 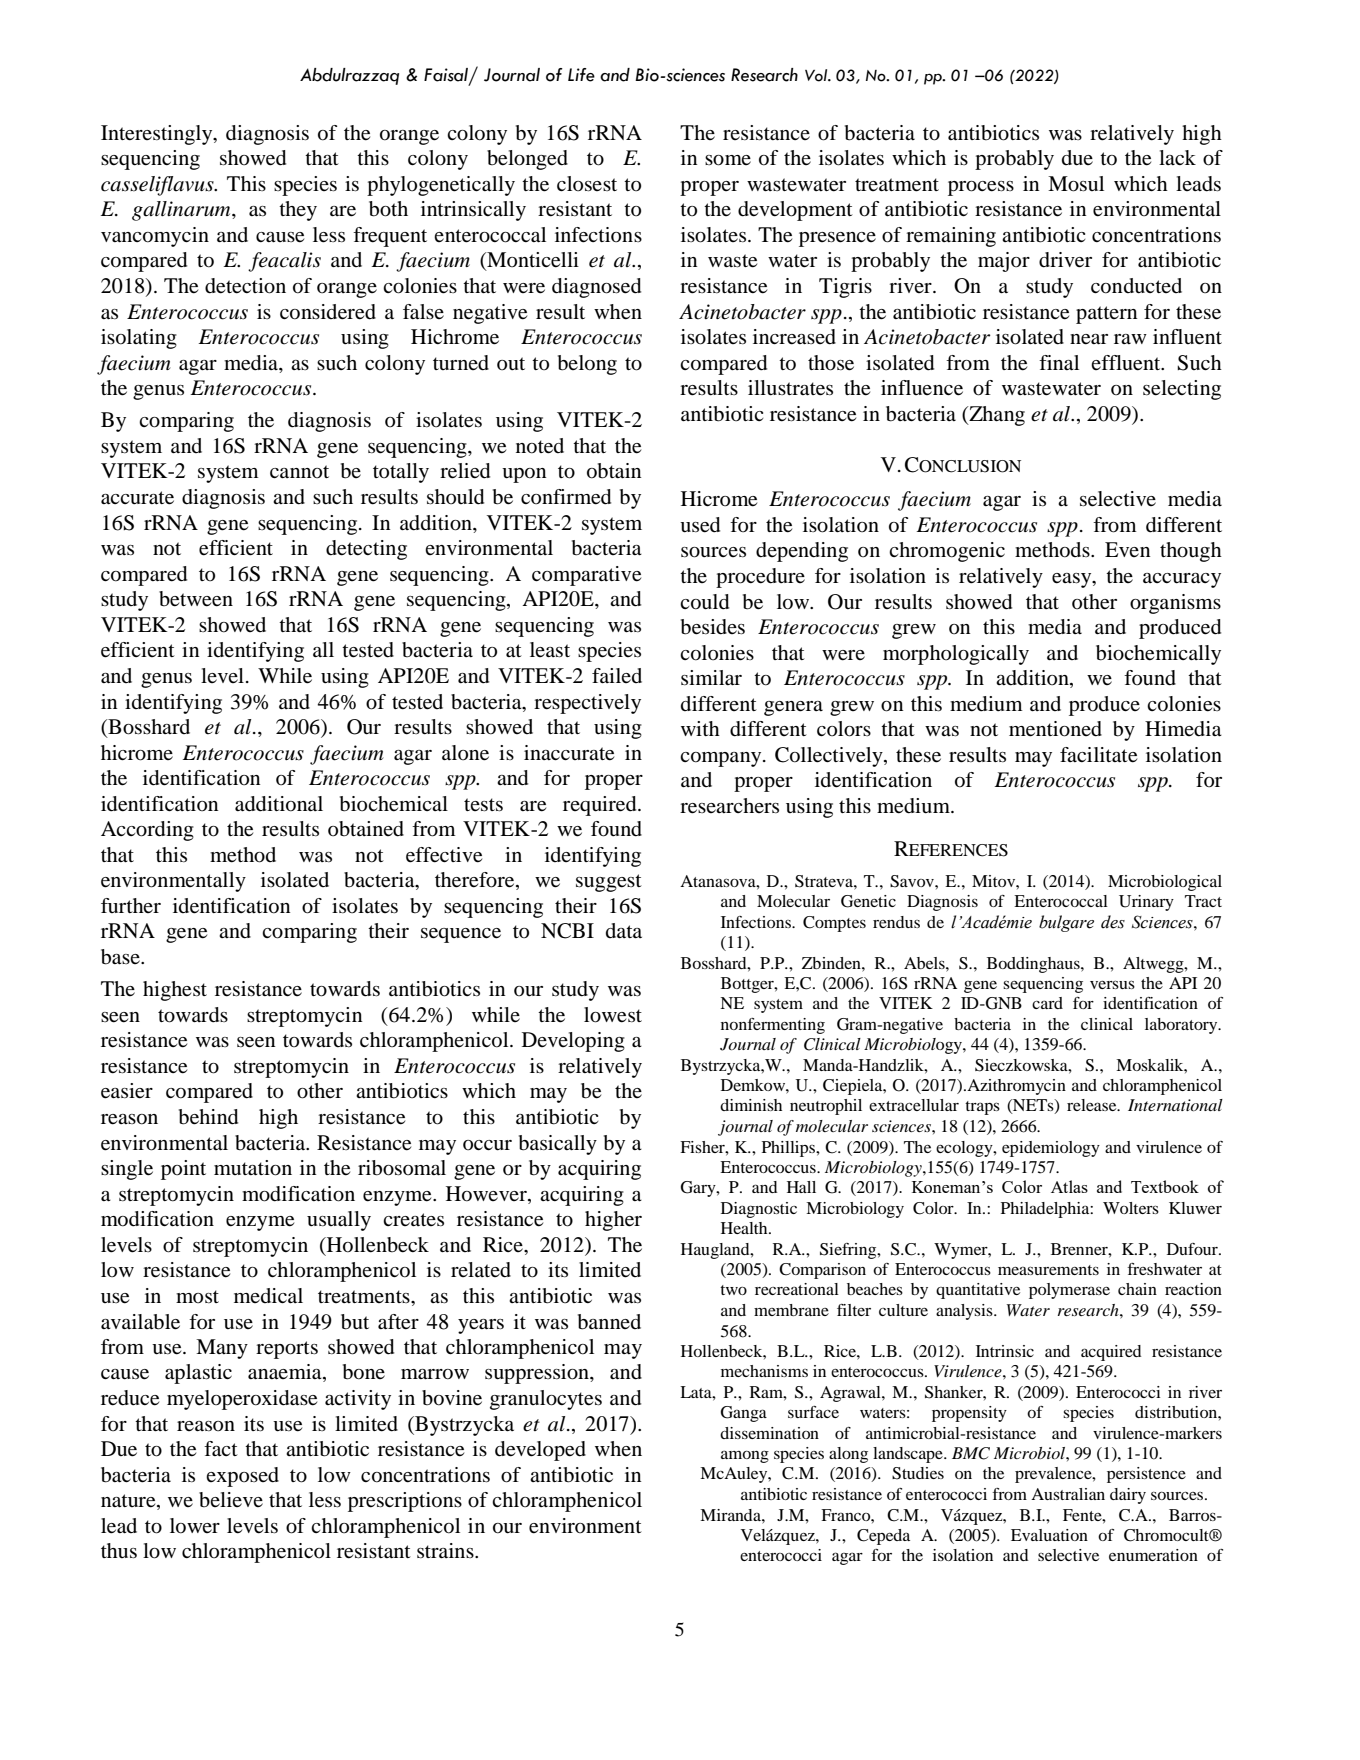 I want to click on between, so click(x=196, y=599).
